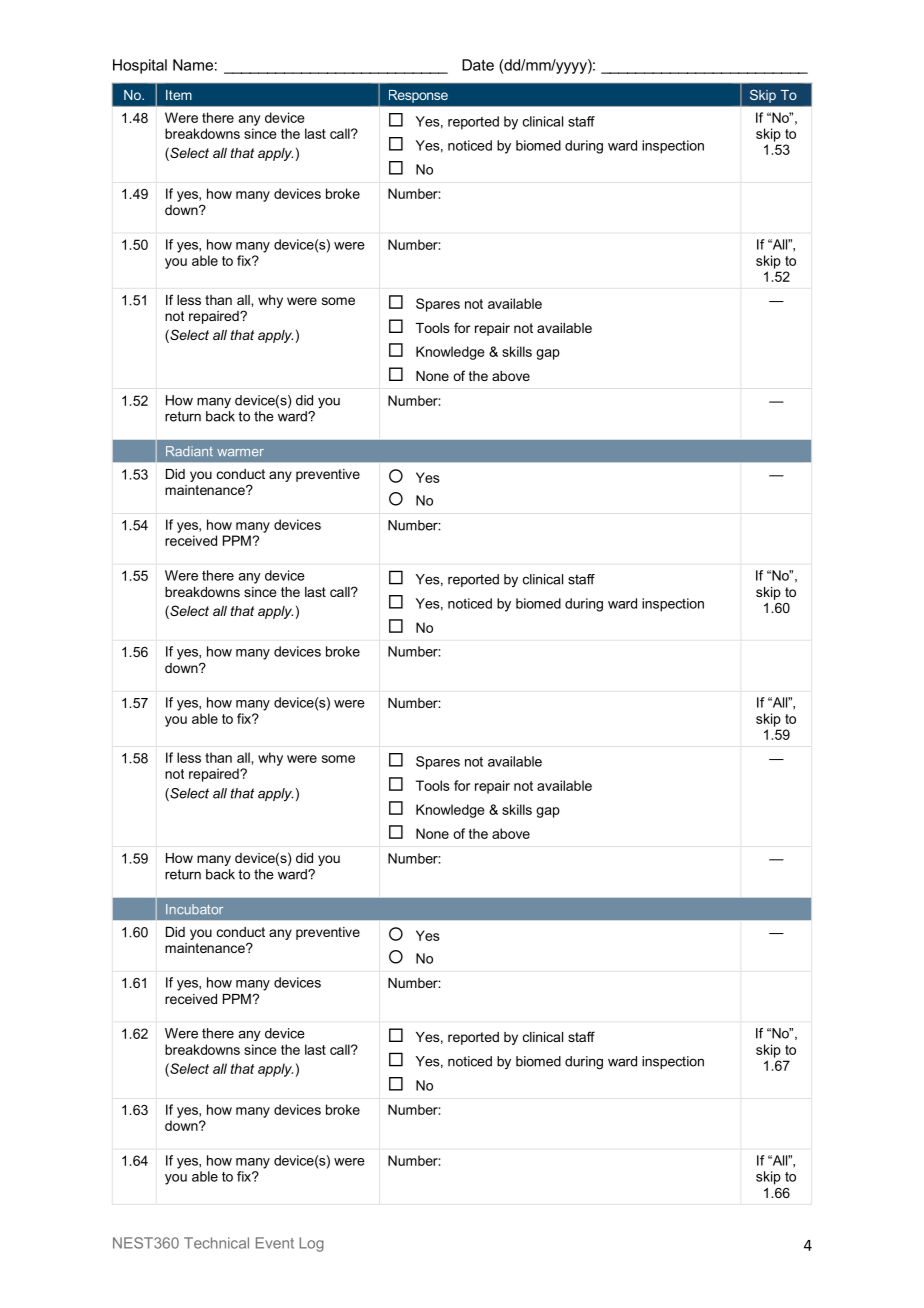 Image resolution: width=924 pixels, height=1308 pixels. I want to click on Technical, so click(216, 1243).
